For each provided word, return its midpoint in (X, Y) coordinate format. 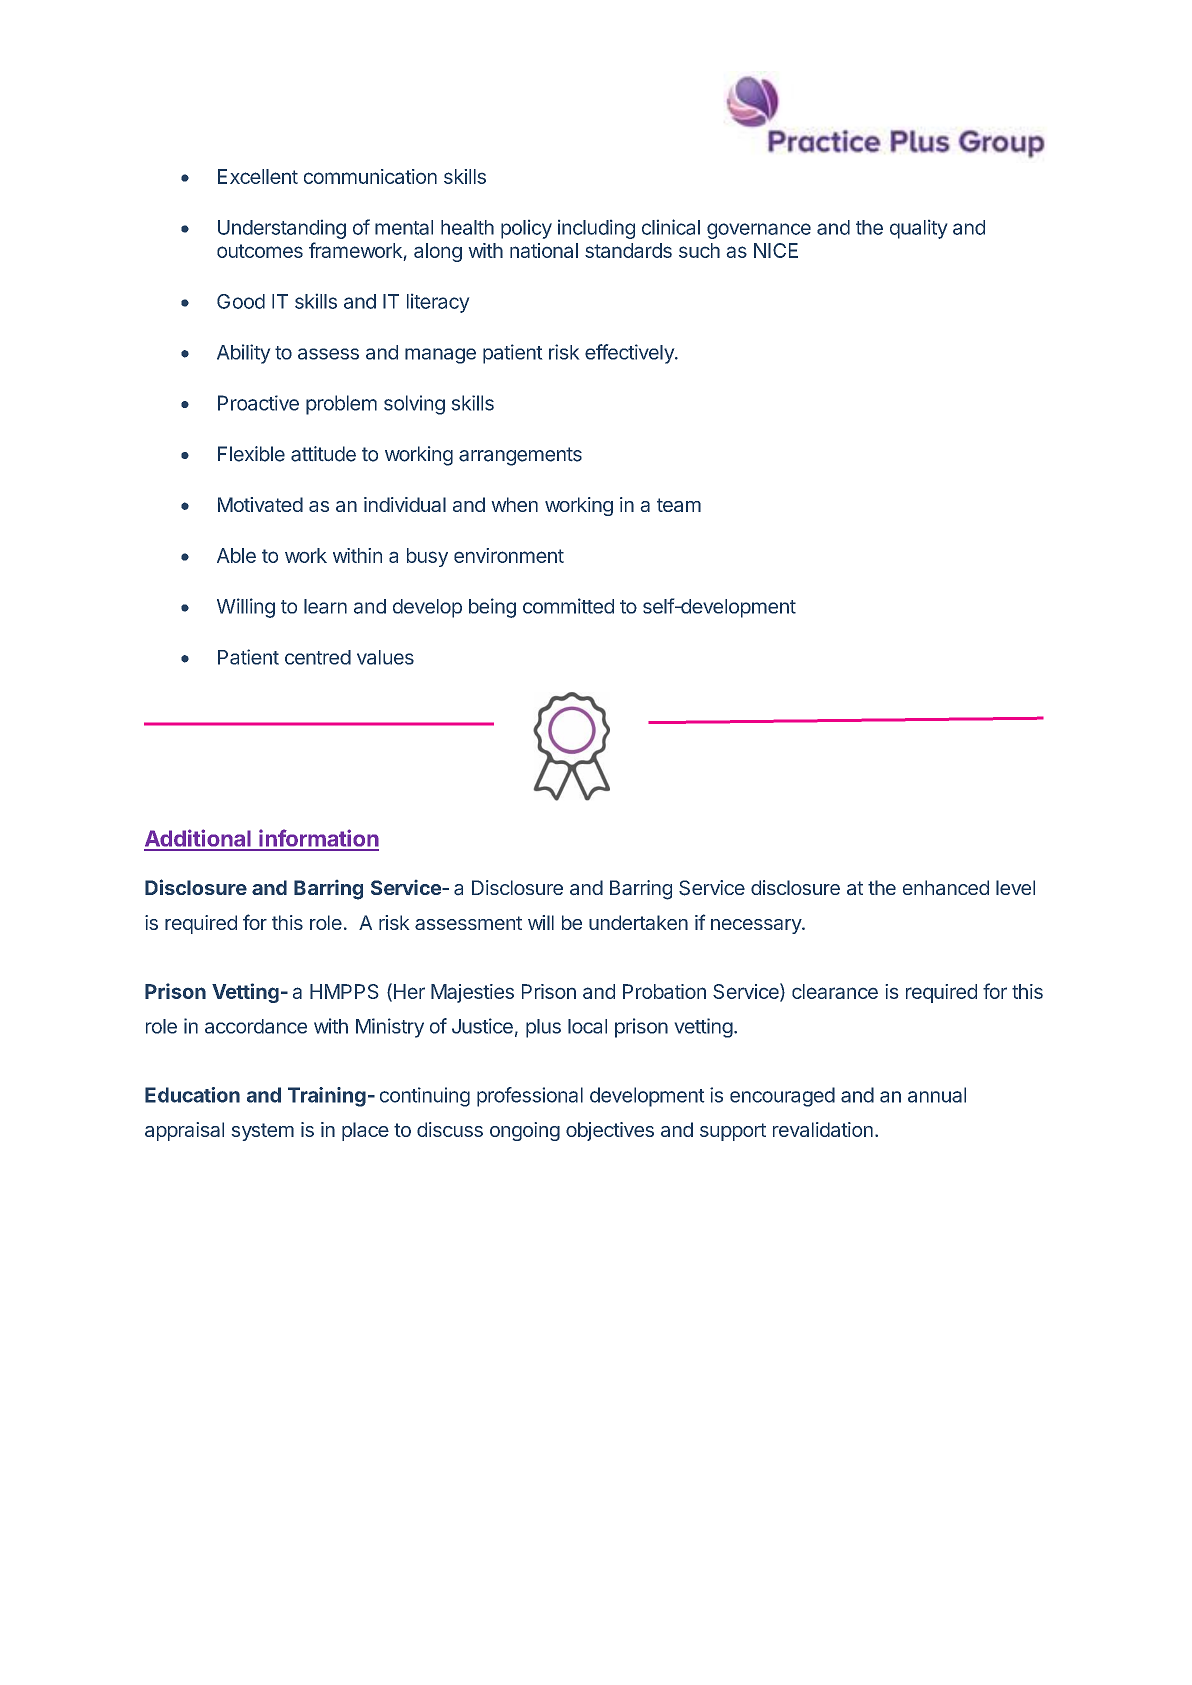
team (679, 505)
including (596, 229)
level (1015, 887)
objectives (610, 1131)
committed (568, 606)
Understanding (282, 229)
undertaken (638, 922)
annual (937, 1095)
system (263, 1132)
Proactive (258, 403)
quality (918, 229)
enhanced (946, 887)
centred (318, 657)
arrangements (520, 456)
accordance (256, 1026)
